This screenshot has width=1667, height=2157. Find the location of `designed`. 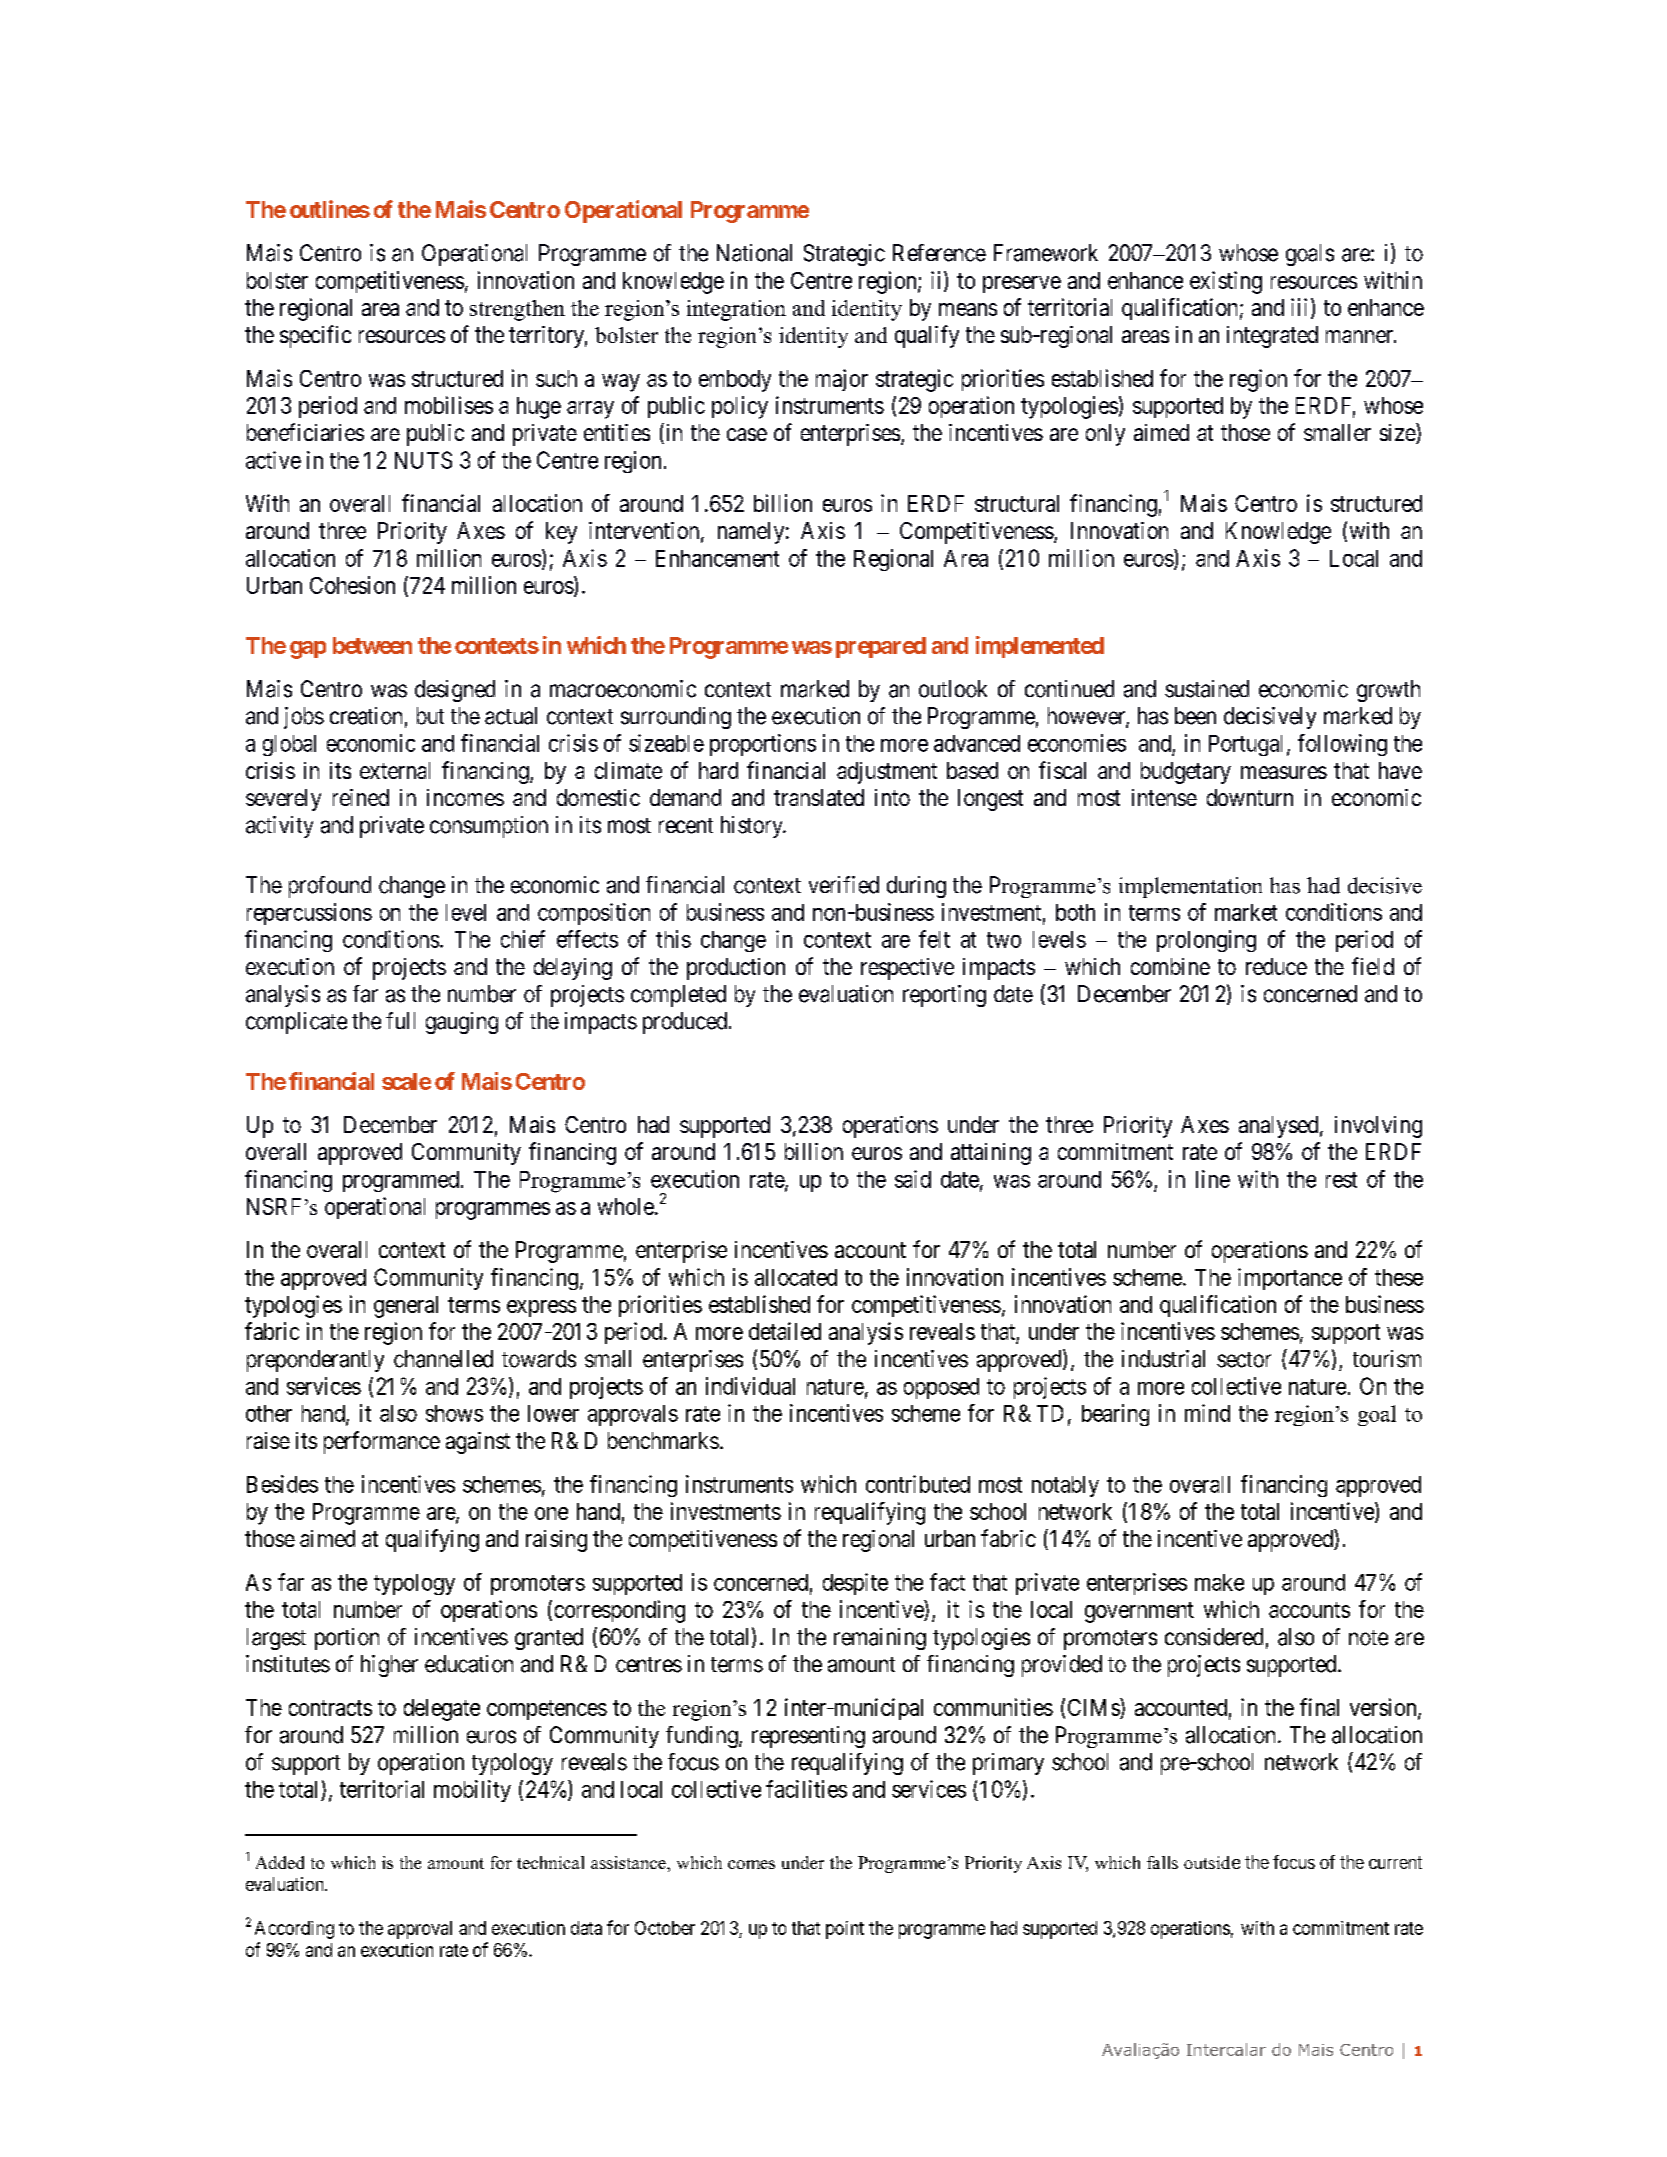

designed is located at coordinates (455, 691).
